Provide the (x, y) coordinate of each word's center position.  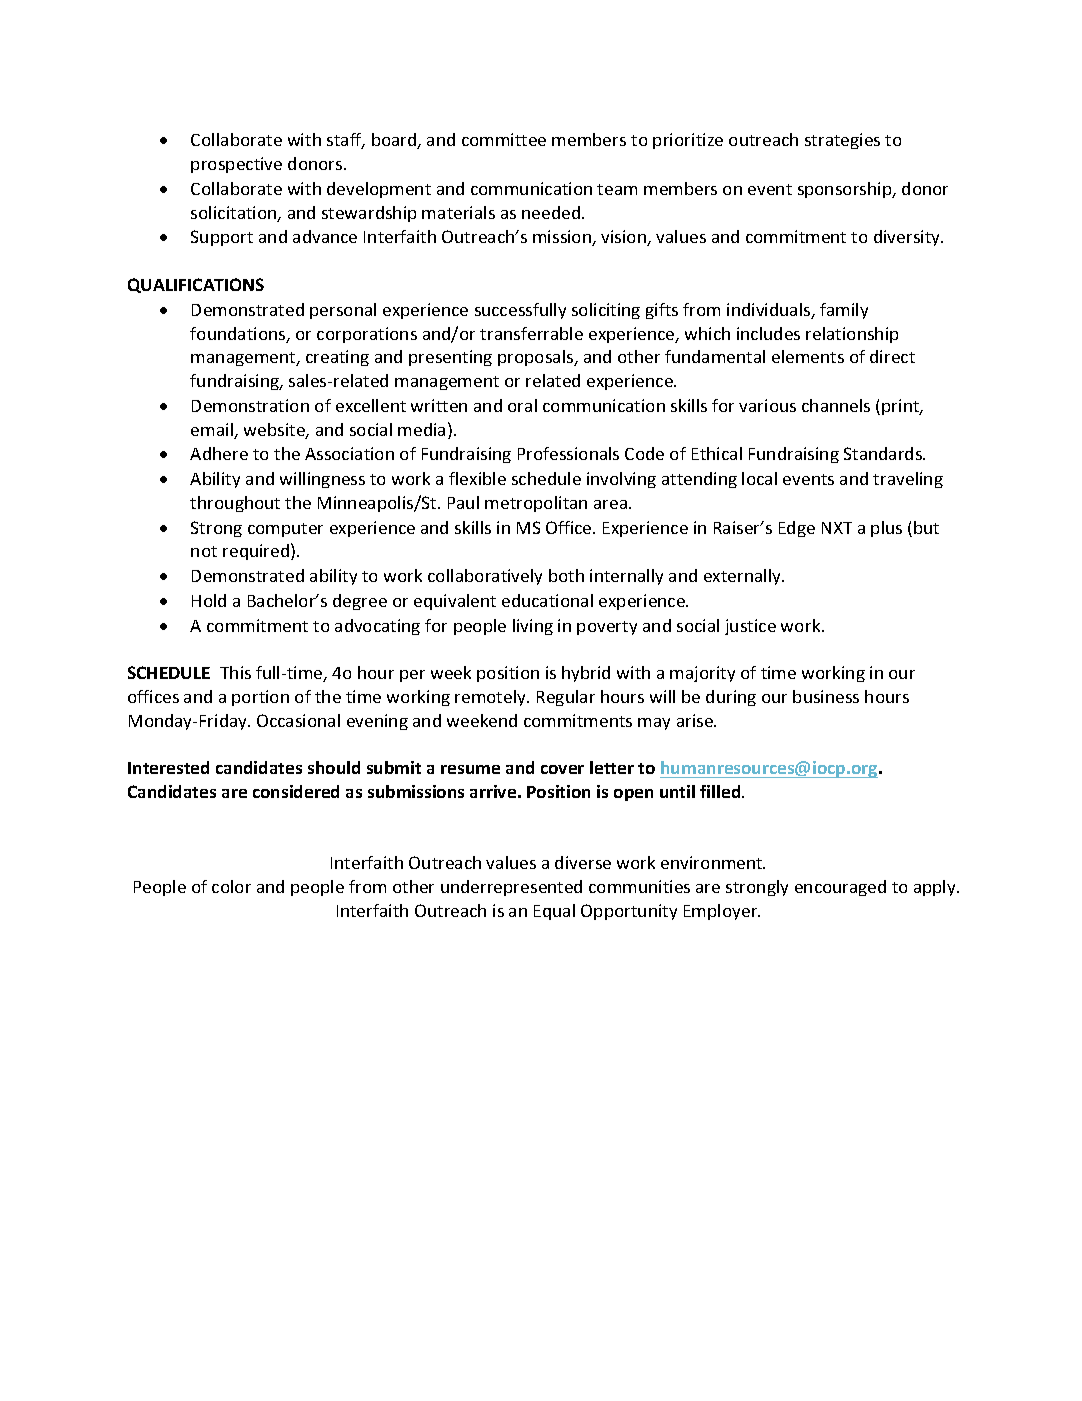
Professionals (568, 453)
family (844, 311)
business (826, 696)
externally (744, 577)
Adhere (219, 453)
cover (562, 769)
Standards (884, 453)
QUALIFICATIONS (196, 285)
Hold (209, 600)
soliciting (606, 311)
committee (504, 139)
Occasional (298, 720)
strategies (842, 141)
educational (547, 600)
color (231, 886)
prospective (236, 165)
